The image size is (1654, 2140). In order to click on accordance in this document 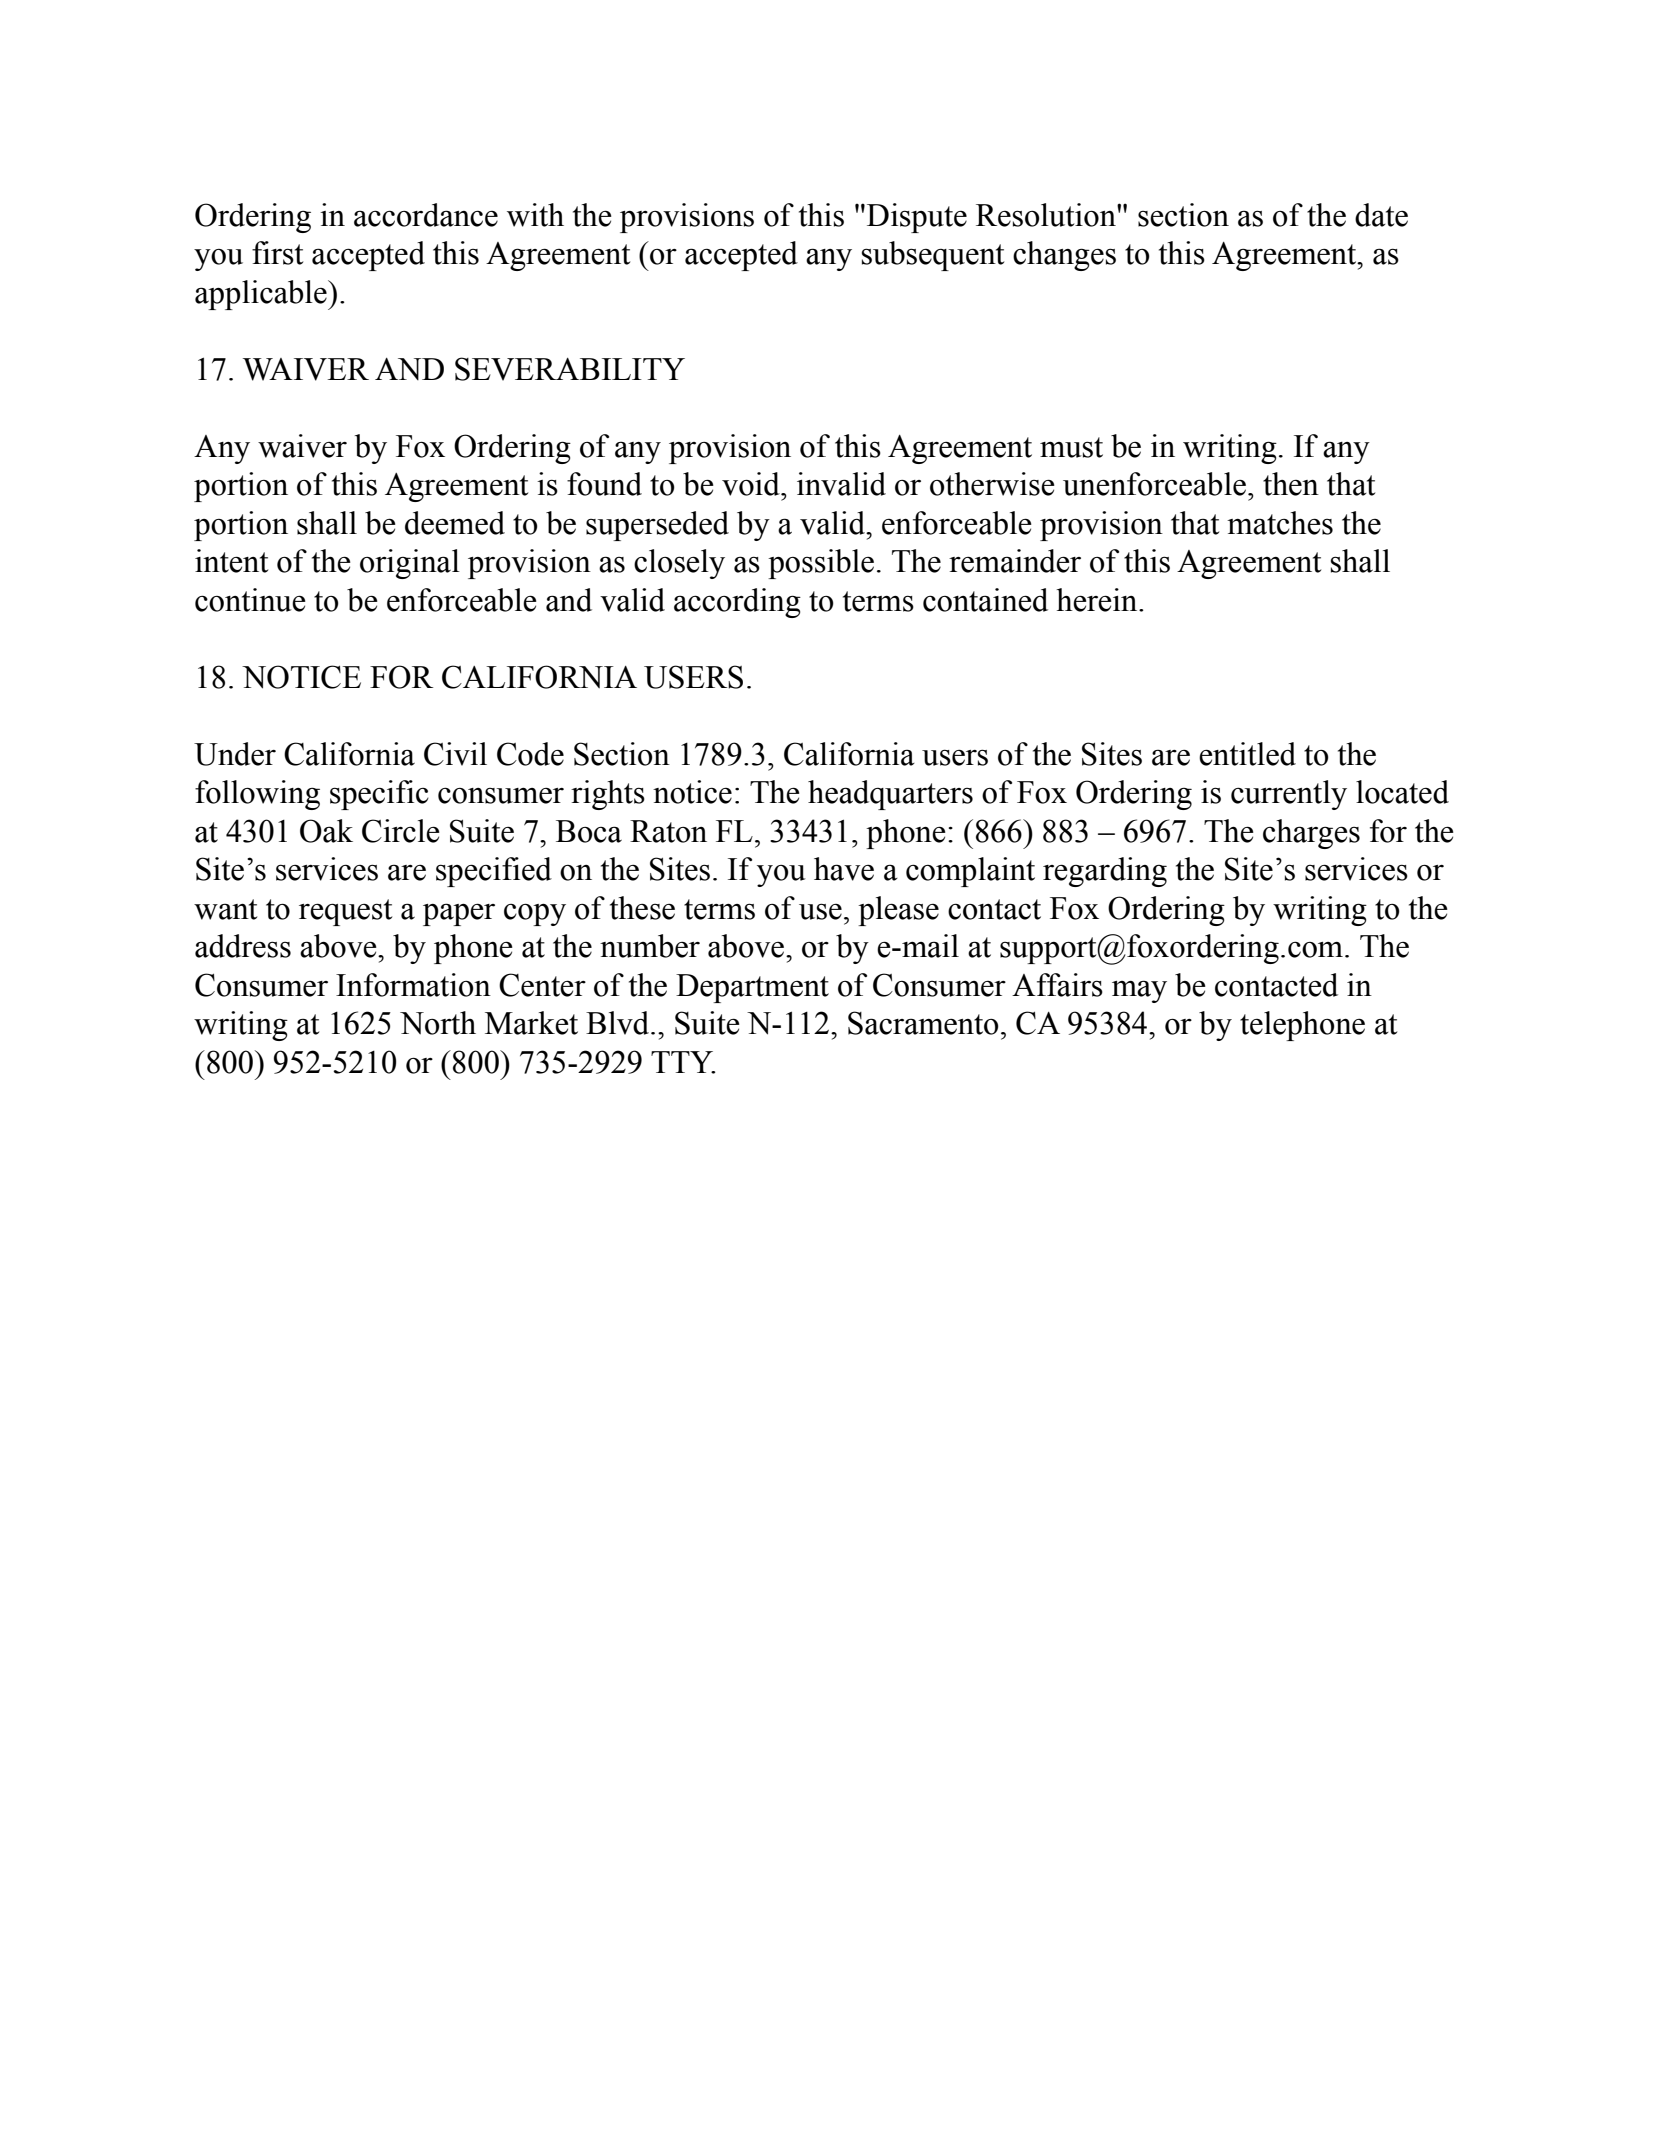, I will do `click(426, 215)`.
